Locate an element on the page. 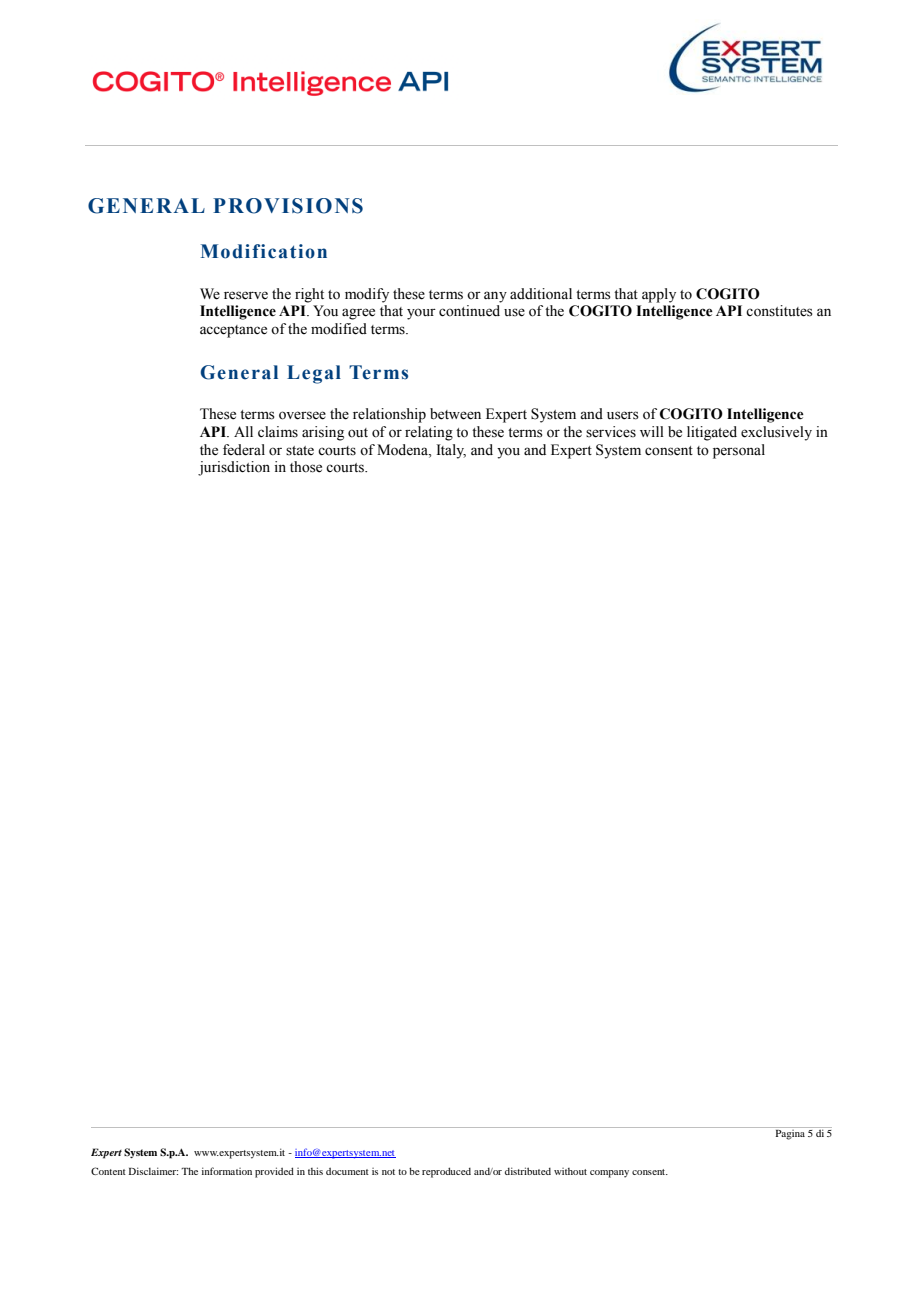  those is located at coordinates (306, 467).
